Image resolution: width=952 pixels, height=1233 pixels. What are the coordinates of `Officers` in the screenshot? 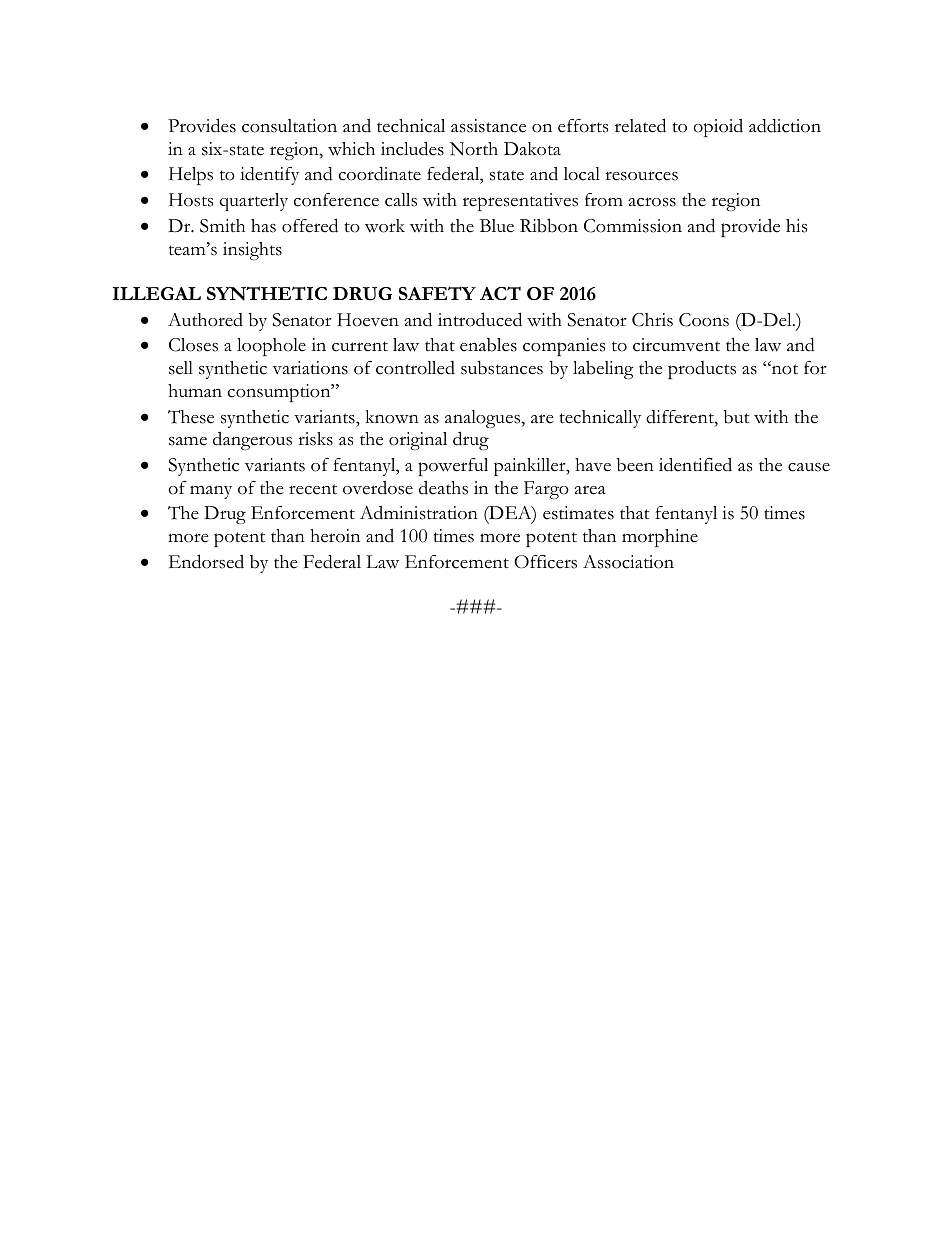 It's located at (545, 562).
